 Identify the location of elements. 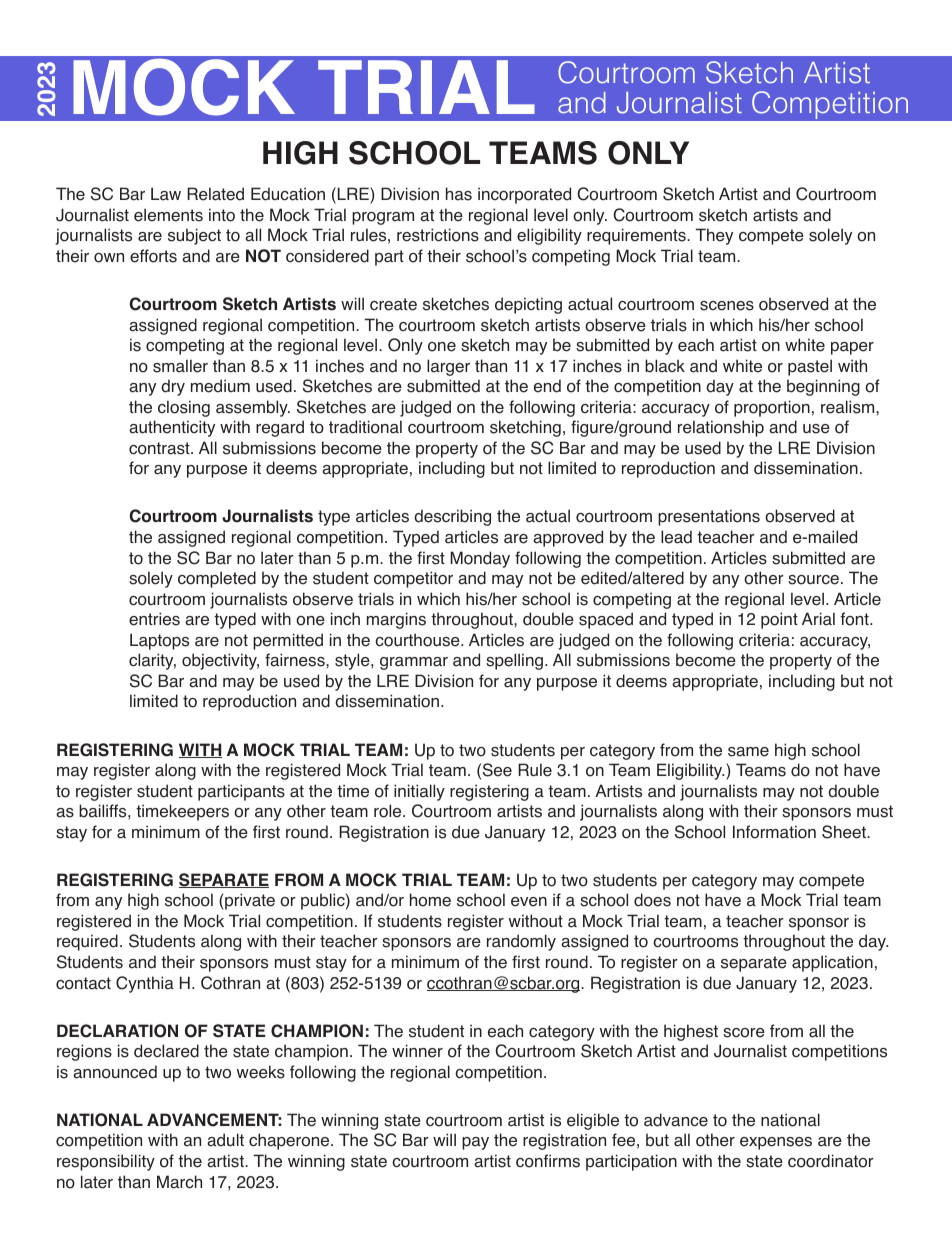
(168, 215).
